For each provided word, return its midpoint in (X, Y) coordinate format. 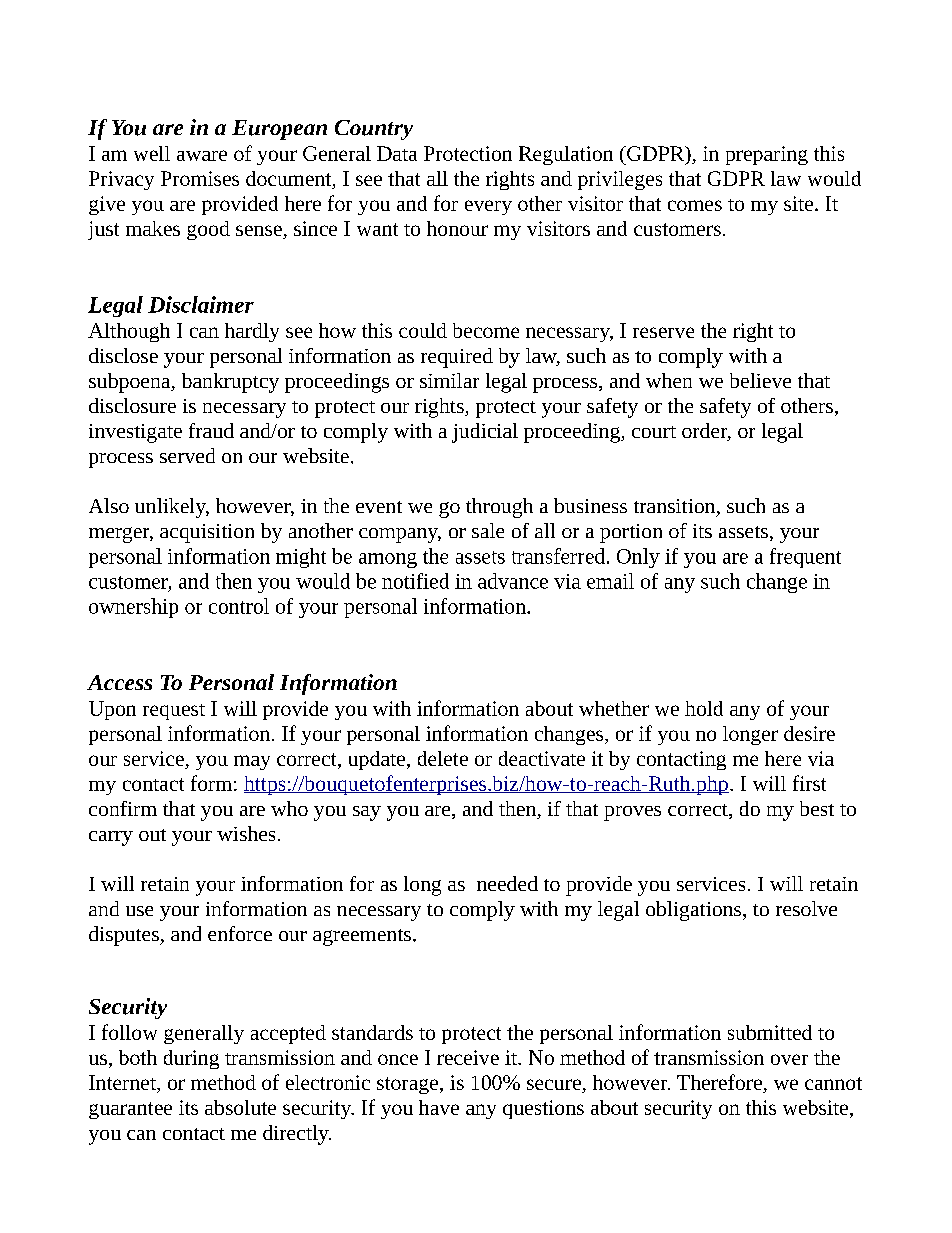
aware (202, 155)
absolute (240, 1107)
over (789, 1059)
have (439, 1107)
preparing (767, 155)
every (488, 207)
